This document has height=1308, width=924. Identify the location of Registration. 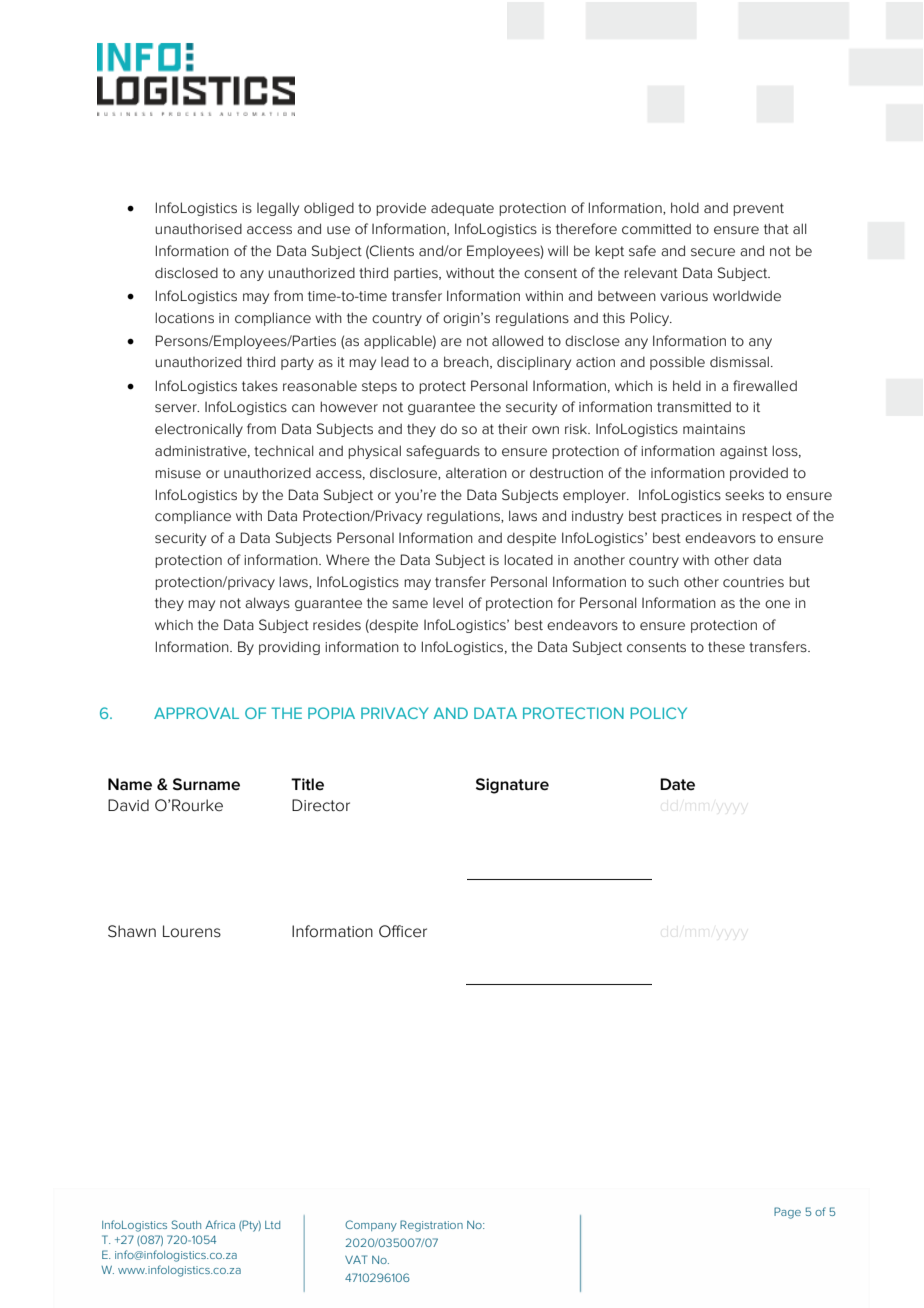
(431, 1226).
